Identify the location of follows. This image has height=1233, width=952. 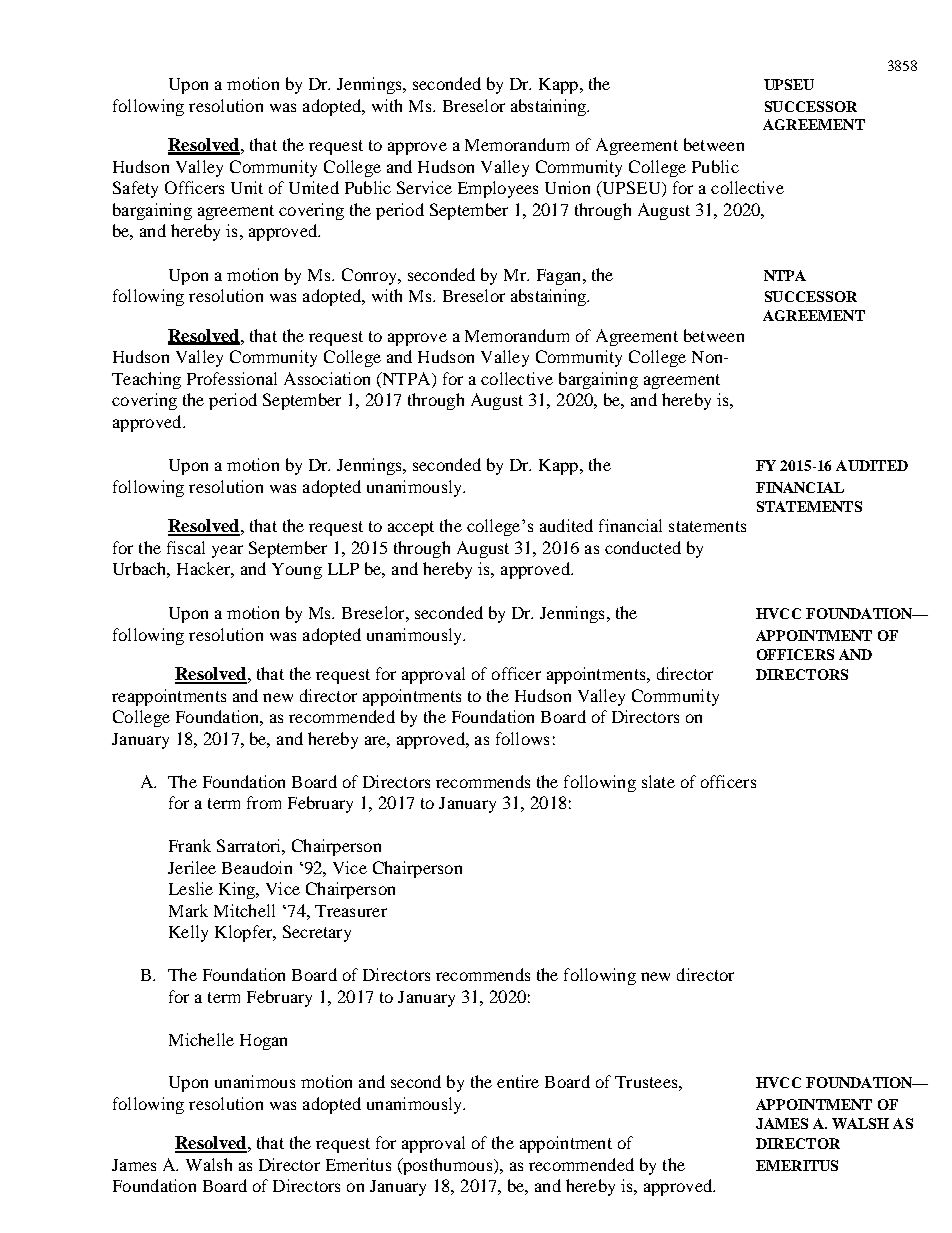
(522, 738).
